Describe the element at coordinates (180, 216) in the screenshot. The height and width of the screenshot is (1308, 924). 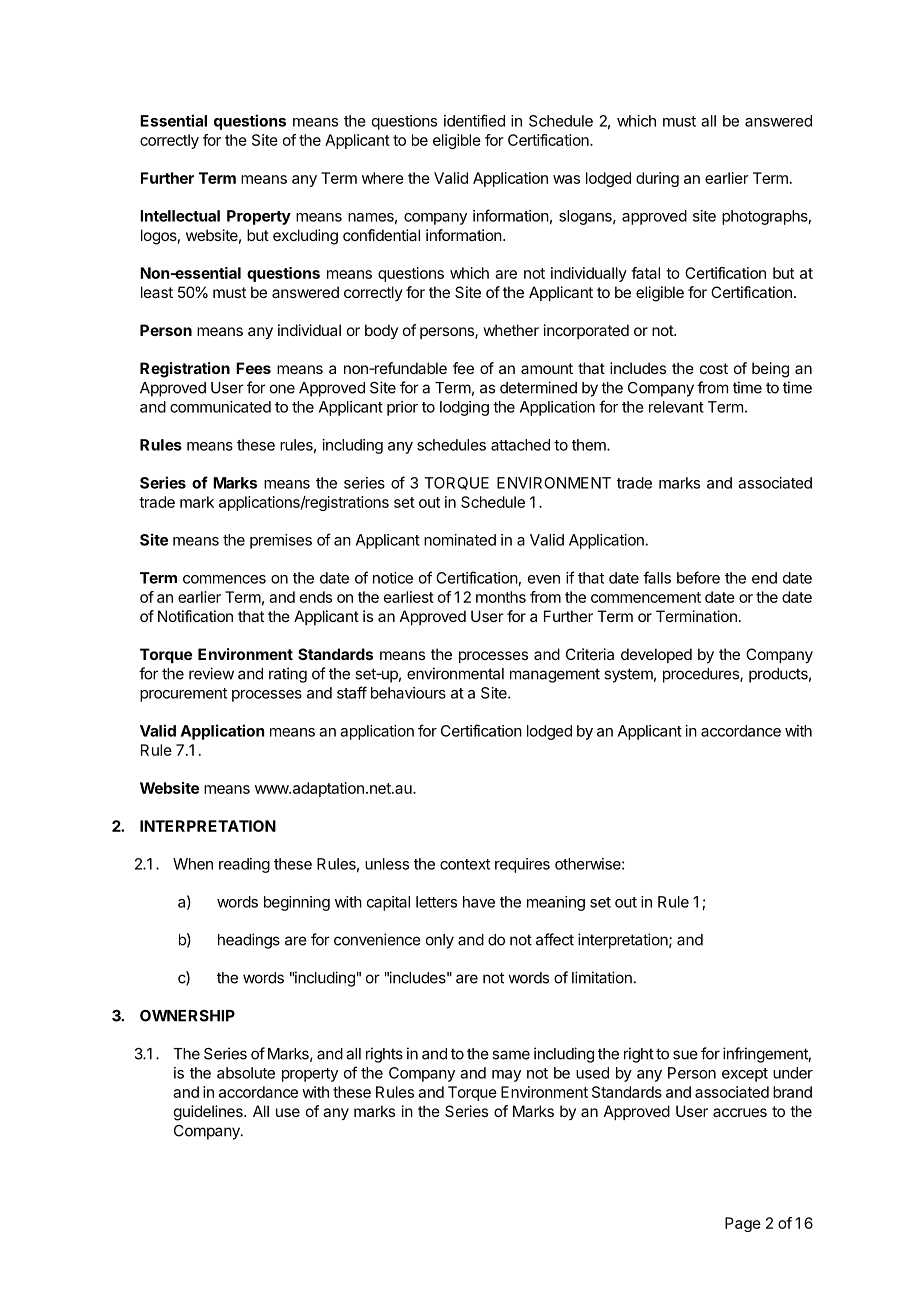
I see `Intellectual` at that location.
